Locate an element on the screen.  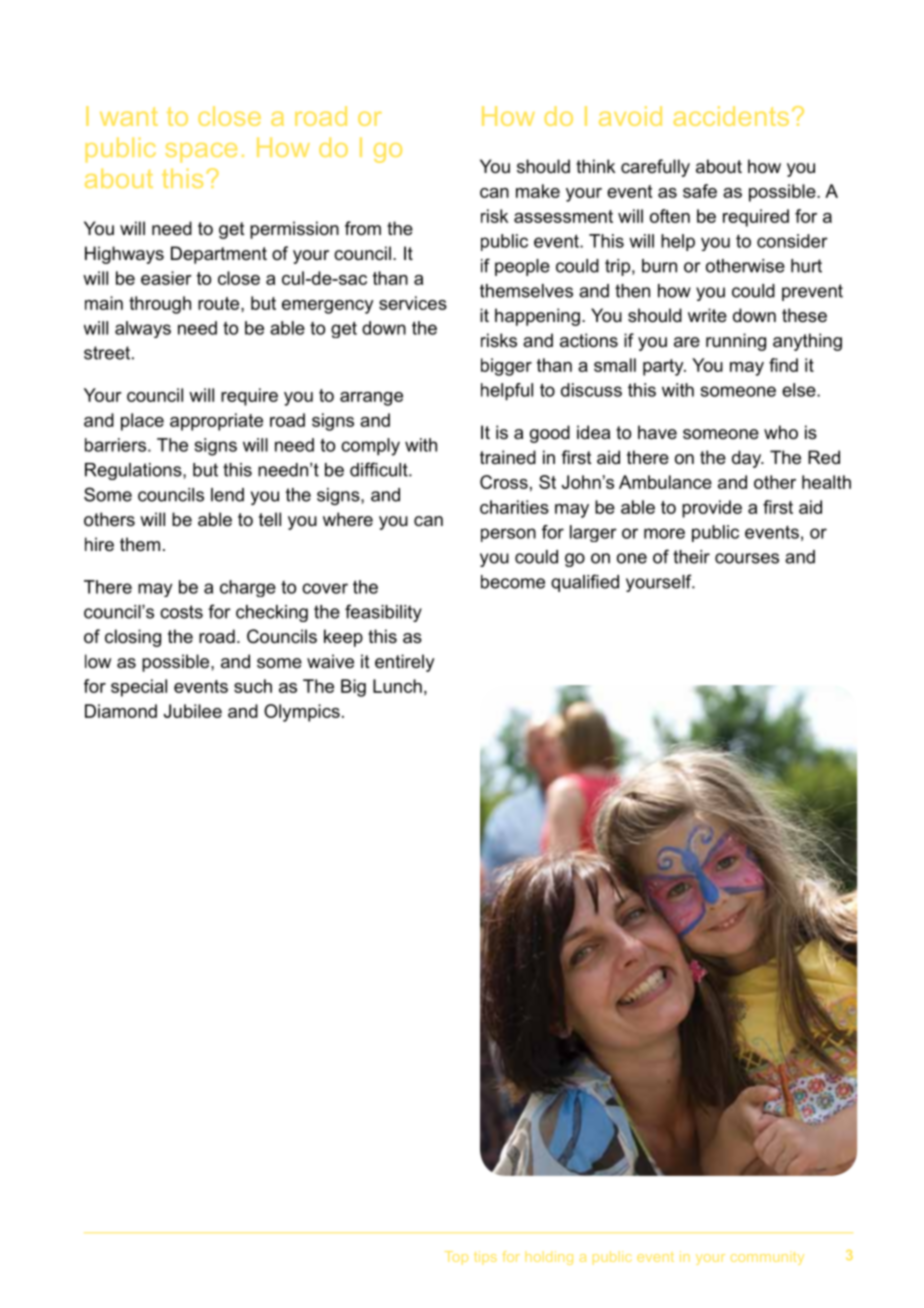
Lunch is located at coordinates (397, 686).
